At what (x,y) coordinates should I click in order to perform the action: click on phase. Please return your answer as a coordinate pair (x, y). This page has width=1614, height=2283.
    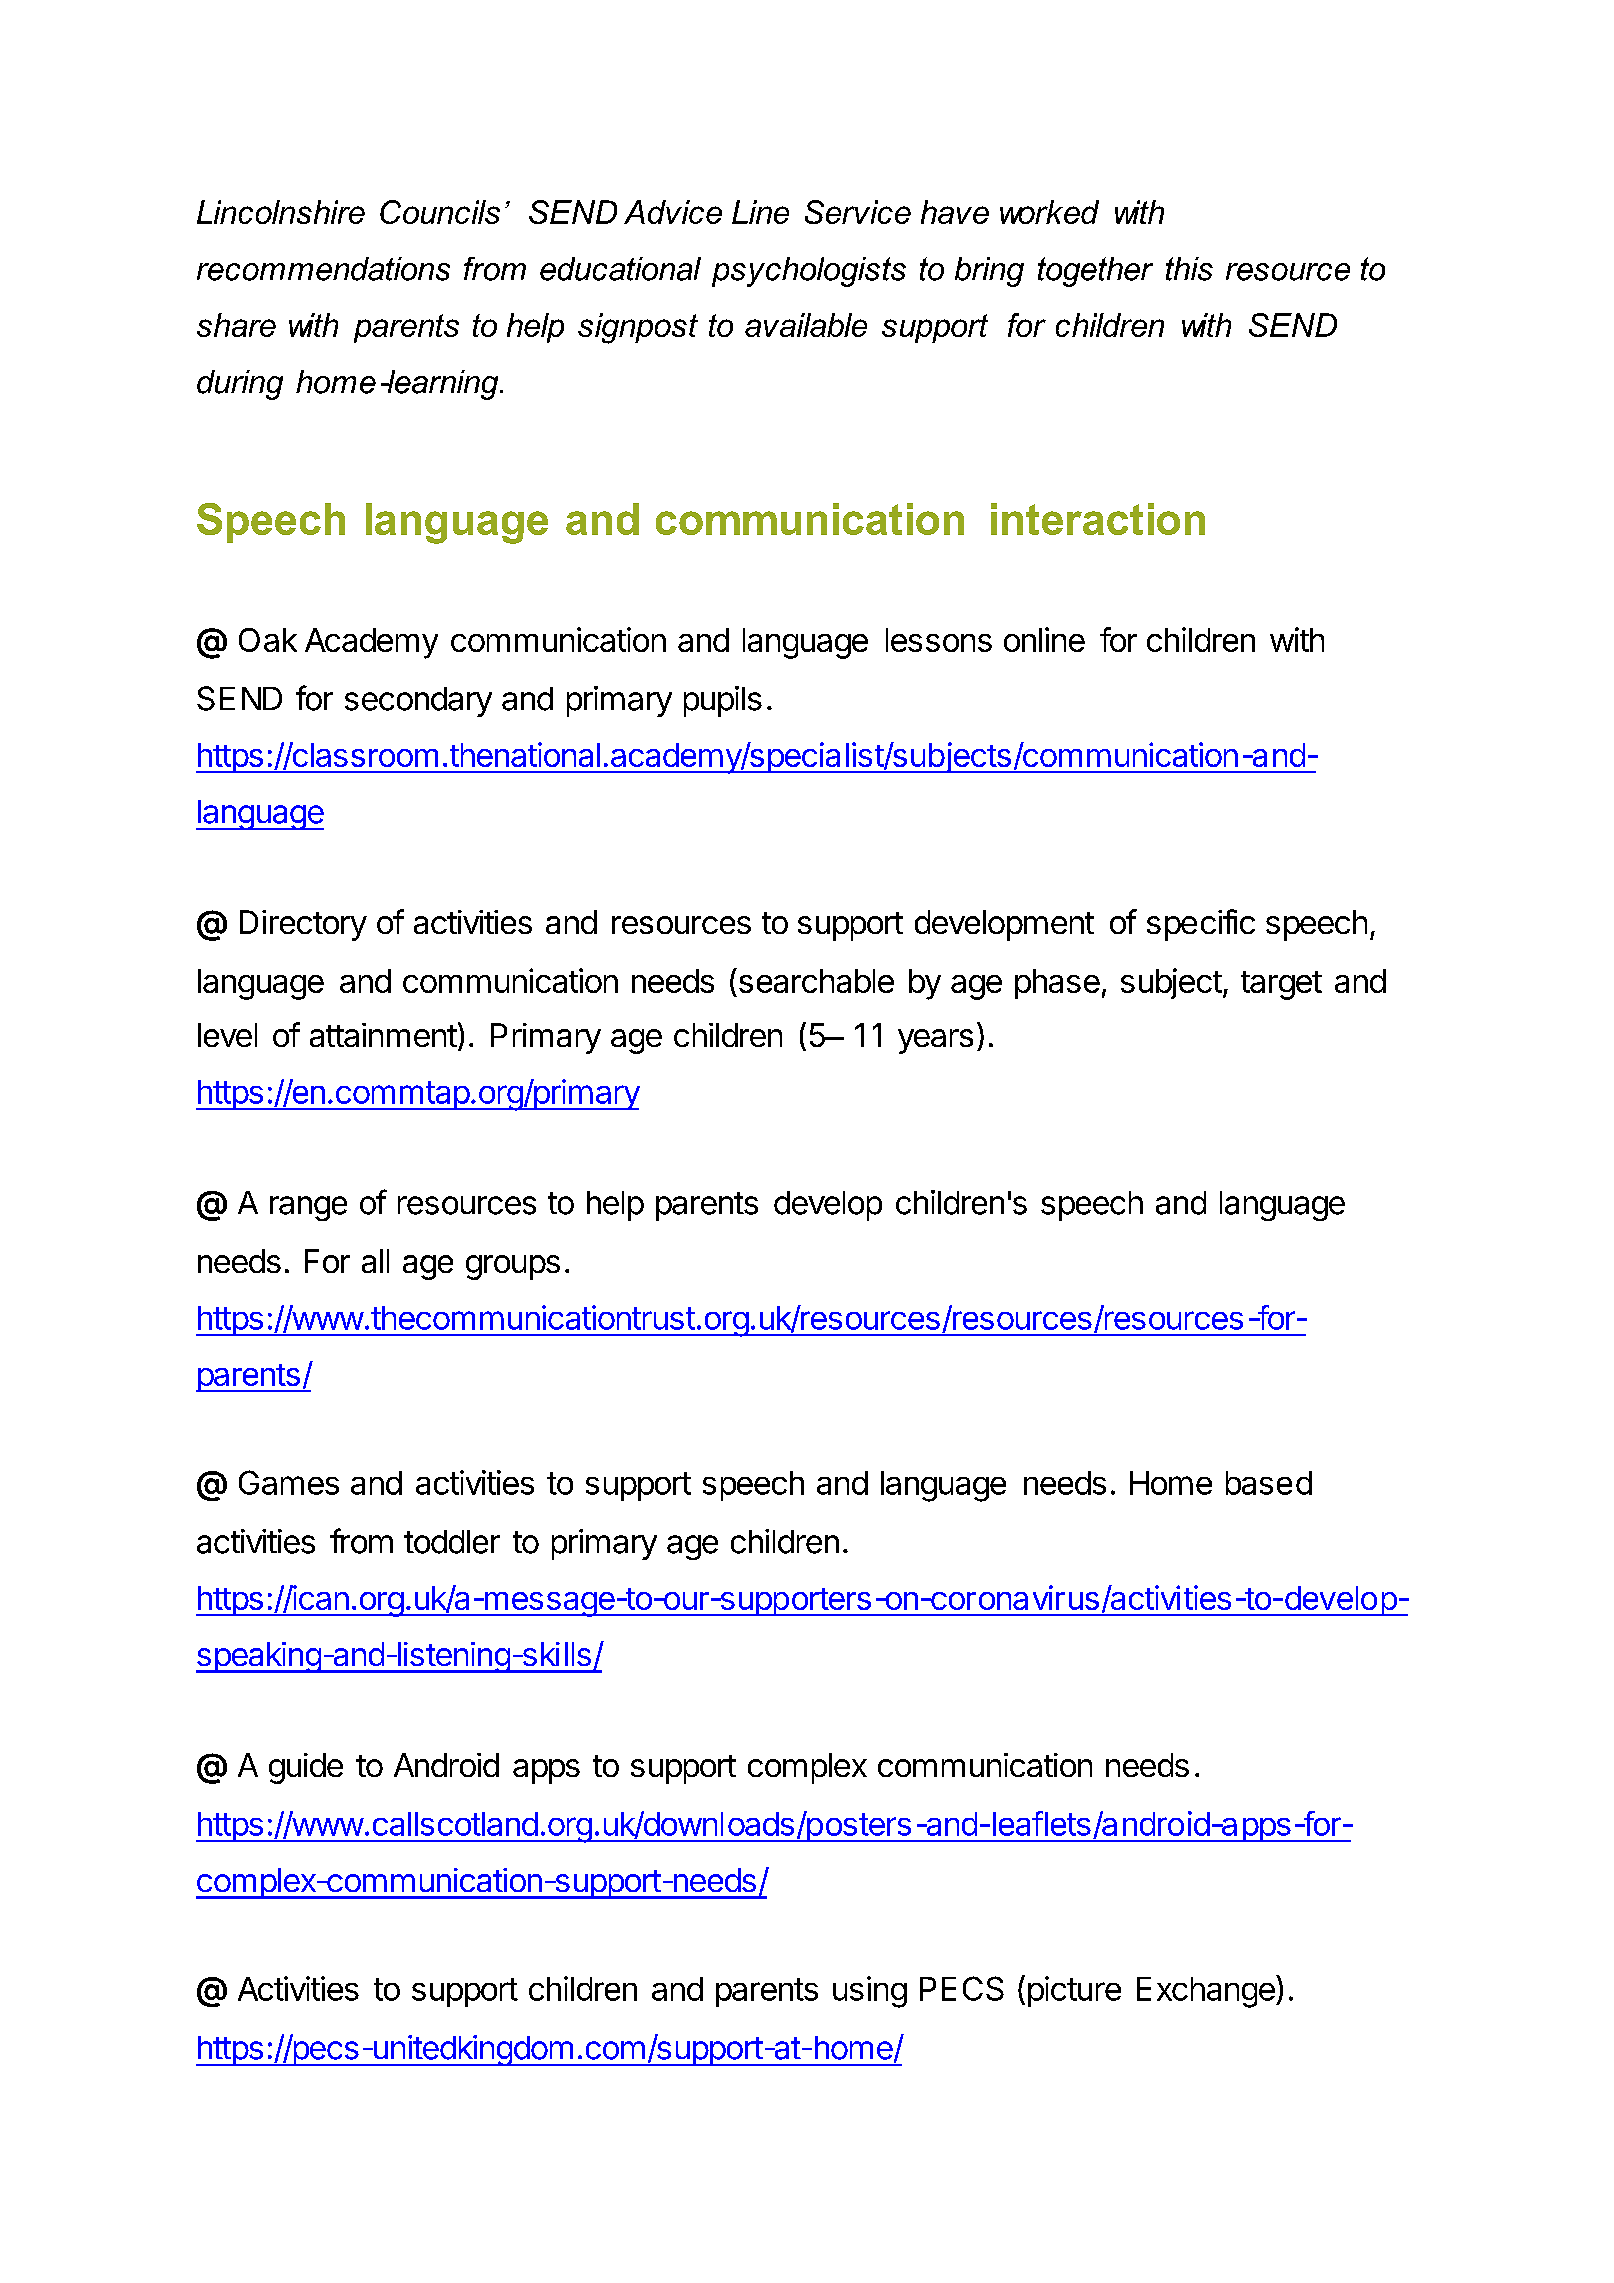
    Looking at the image, I should click on (1057, 984).
